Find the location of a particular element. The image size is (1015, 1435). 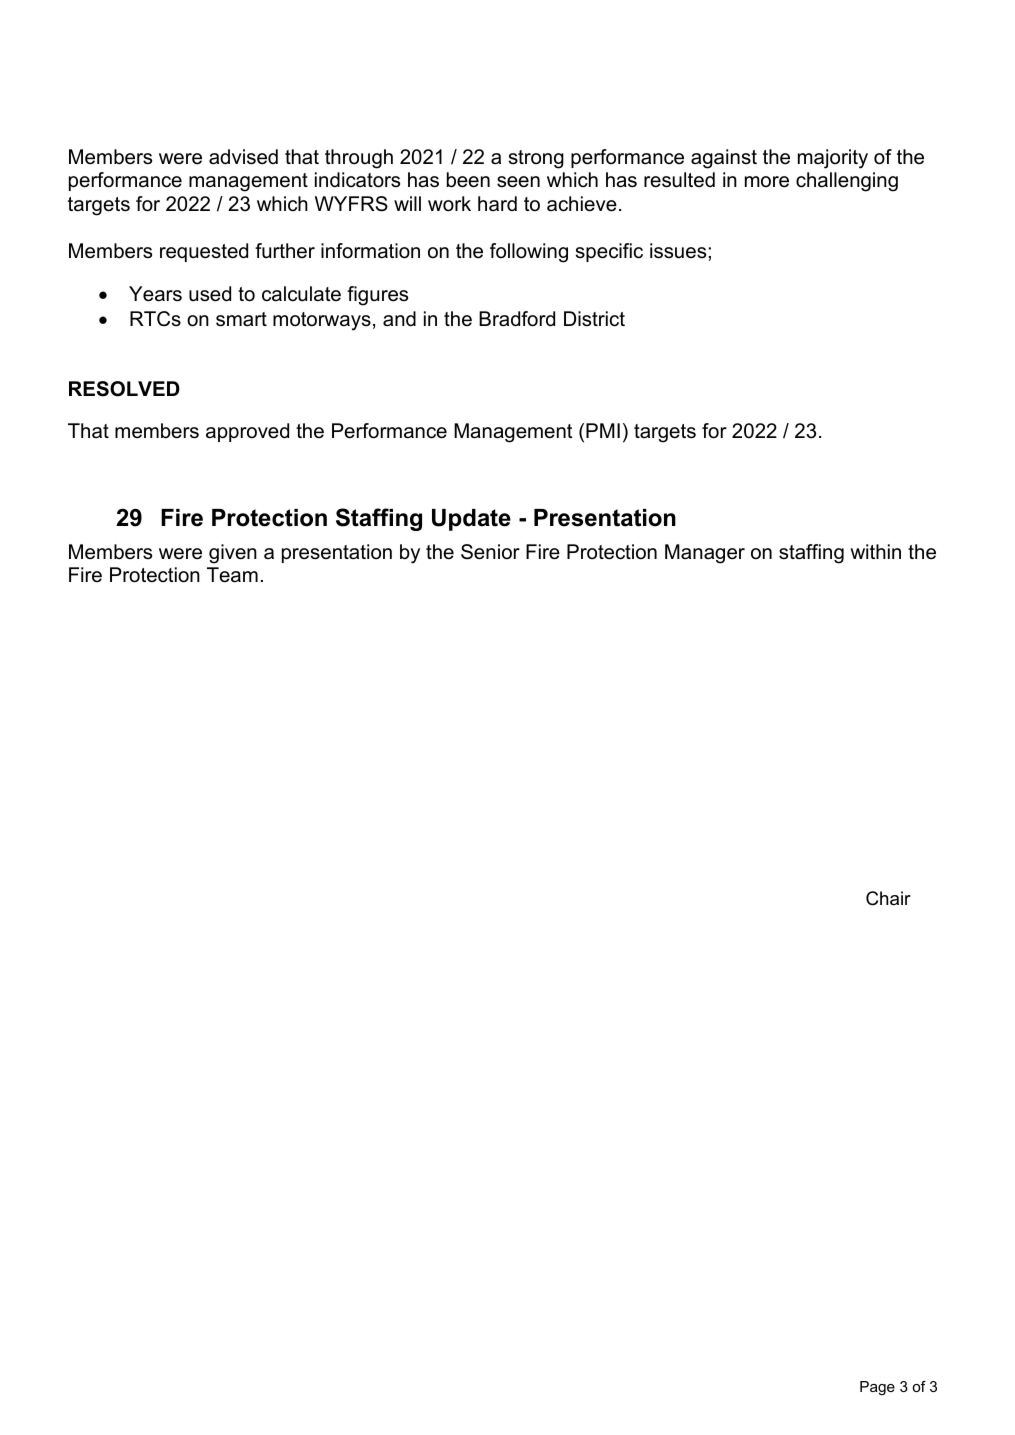

Chair is located at coordinates (888, 898).
